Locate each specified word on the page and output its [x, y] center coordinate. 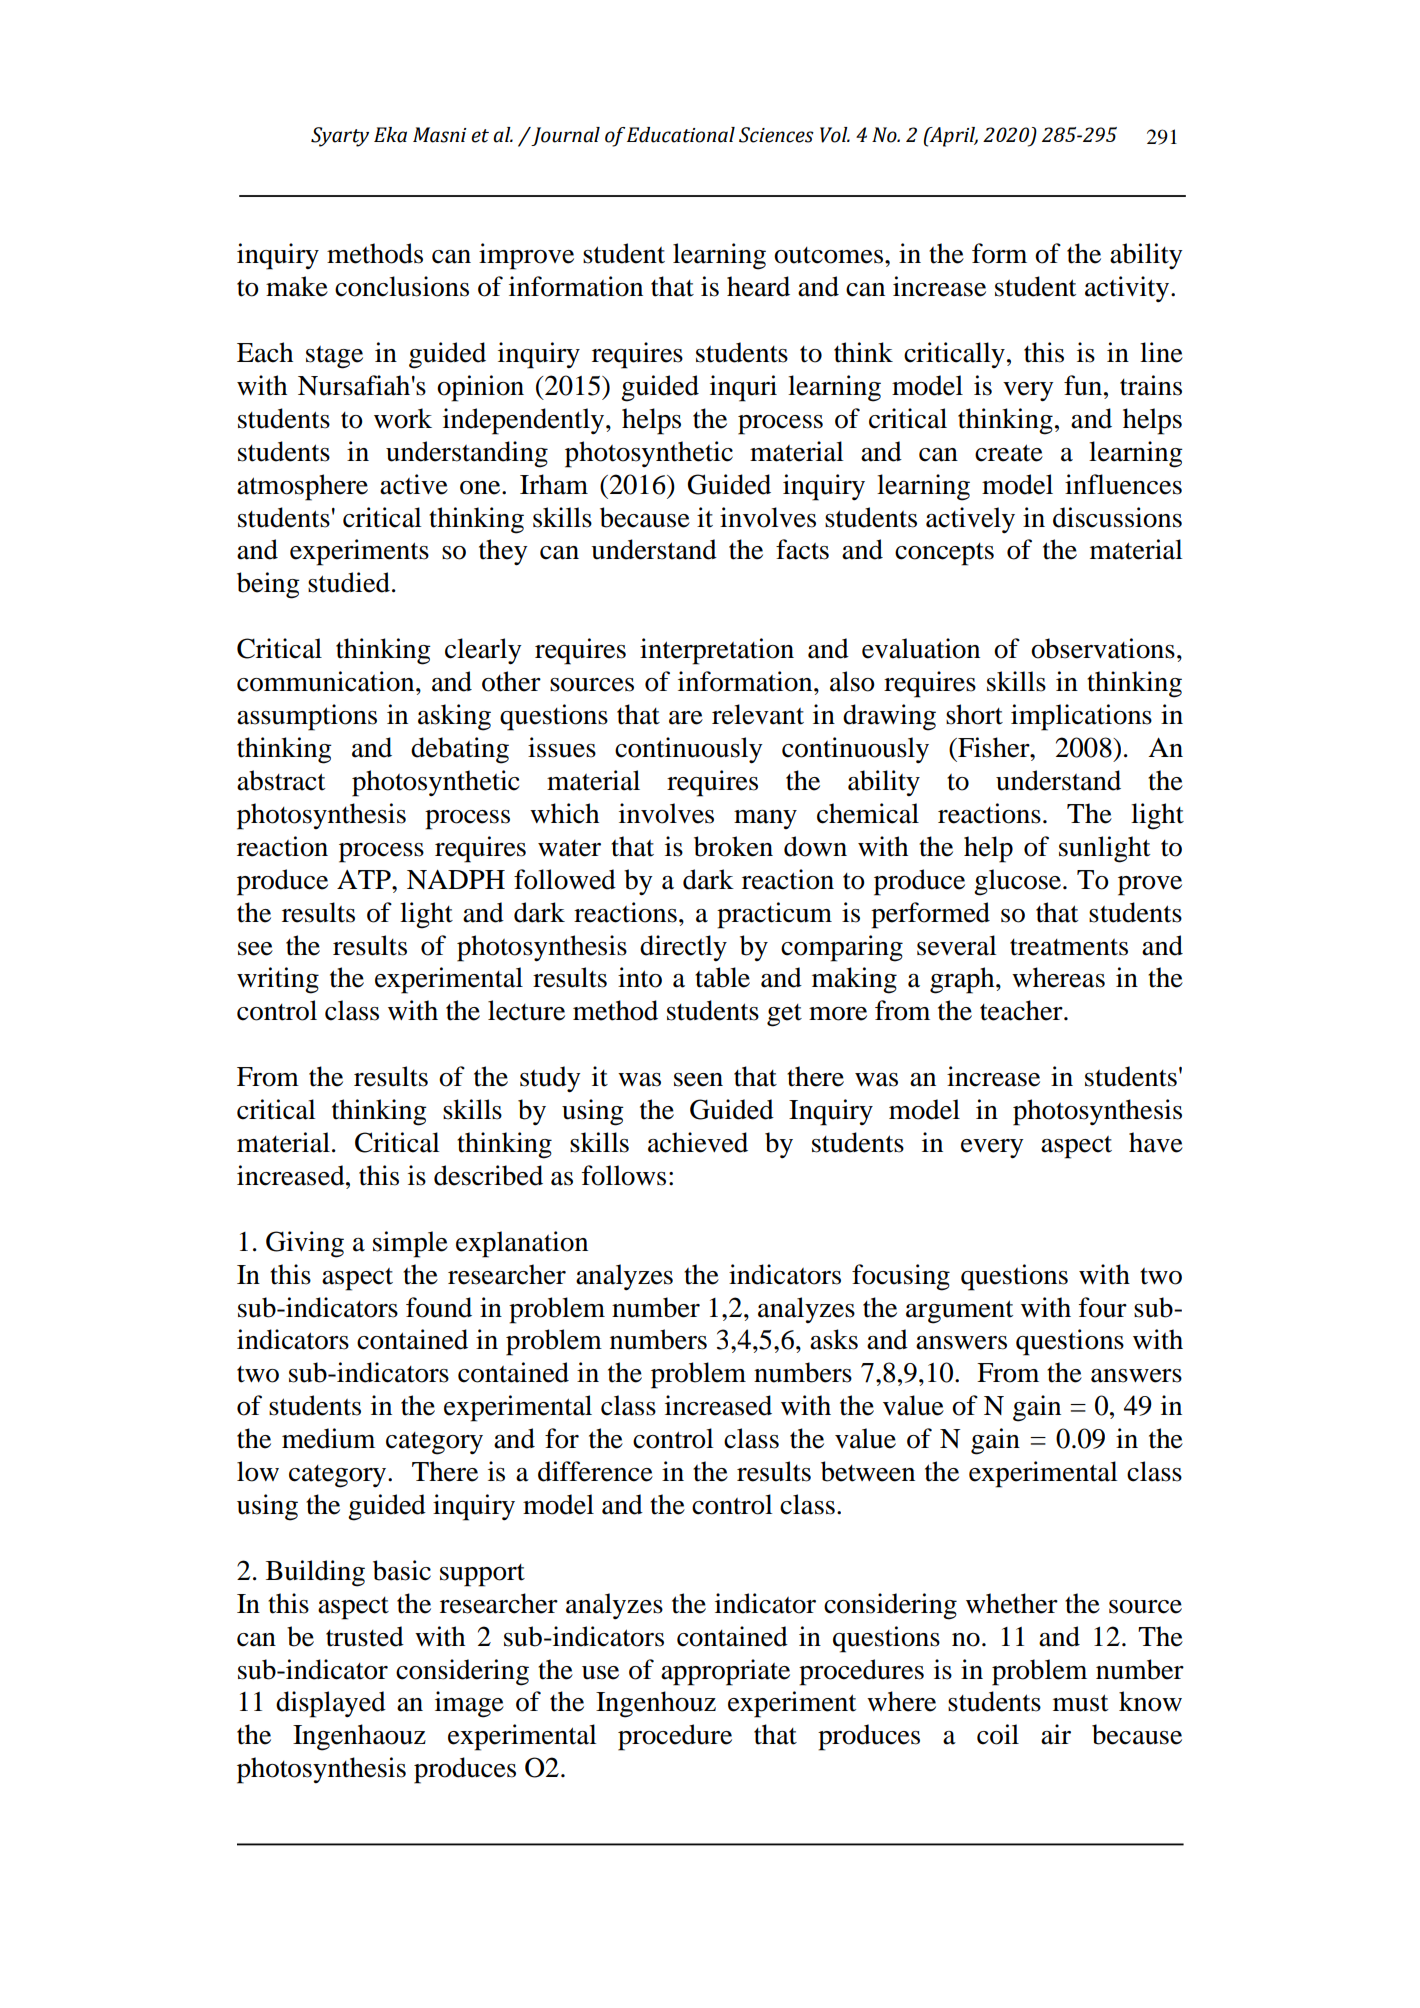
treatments [1069, 947]
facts [802, 549]
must [1080, 1703]
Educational [681, 135]
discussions [1117, 517]
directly [683, 948]
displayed [331, 1704]
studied [349, 582]
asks [834, 1339]
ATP [365, 879]
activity [1128, 289]
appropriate [725, 1672]
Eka [390, 135]
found [439, 1307]
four [1103, 1307]
